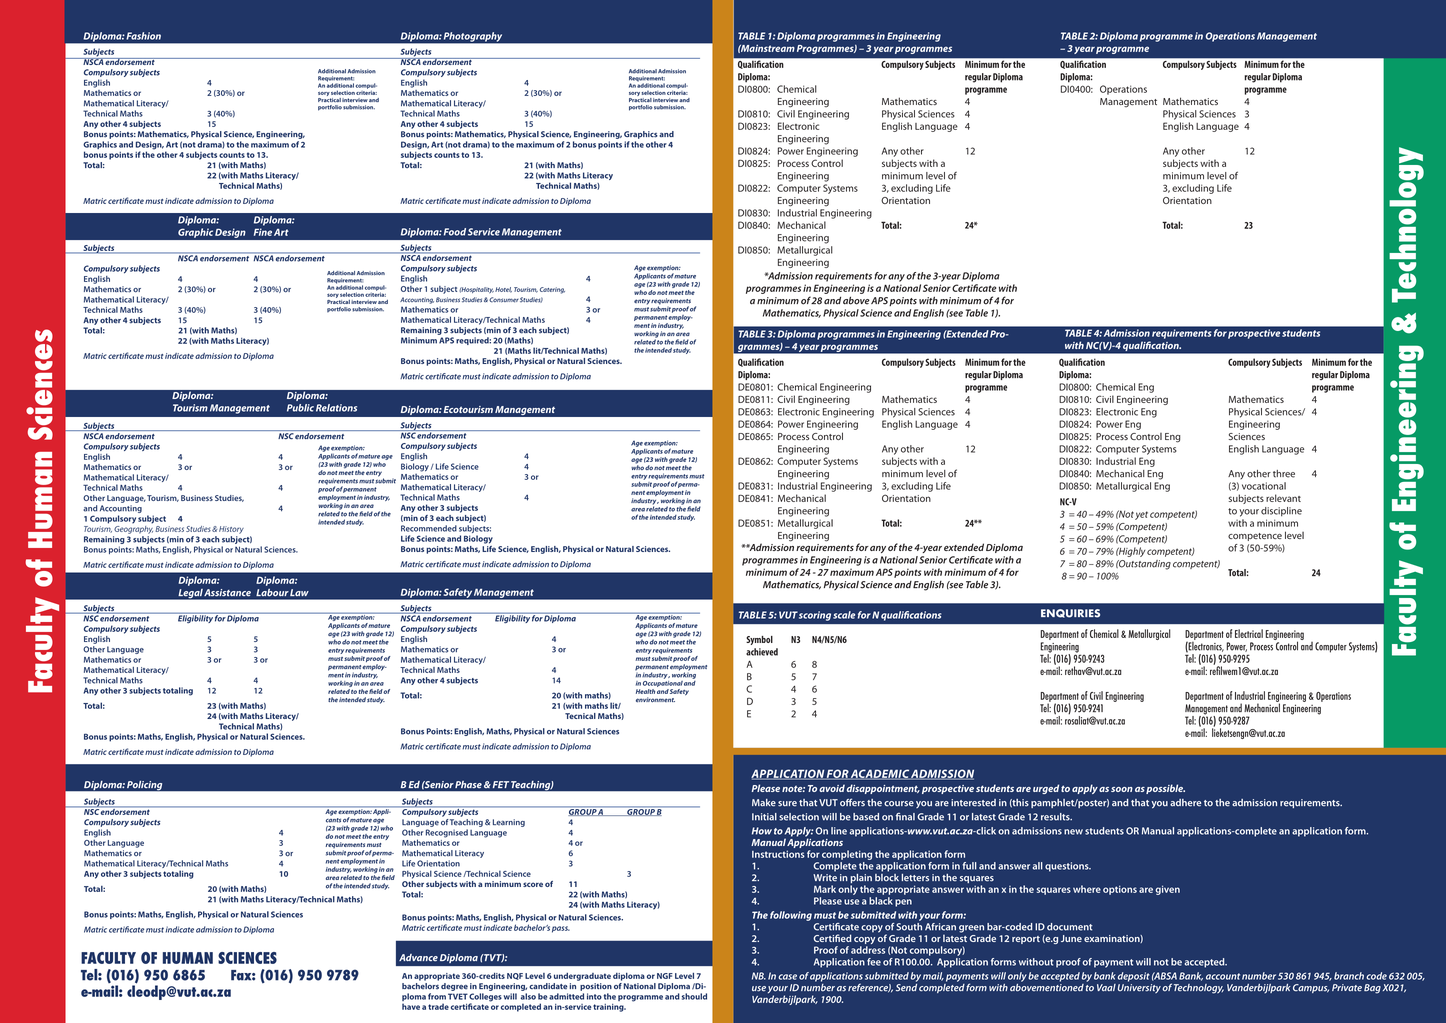 This document has width=1446, height=1023. I want to click on scoring, so click(815, 616).
